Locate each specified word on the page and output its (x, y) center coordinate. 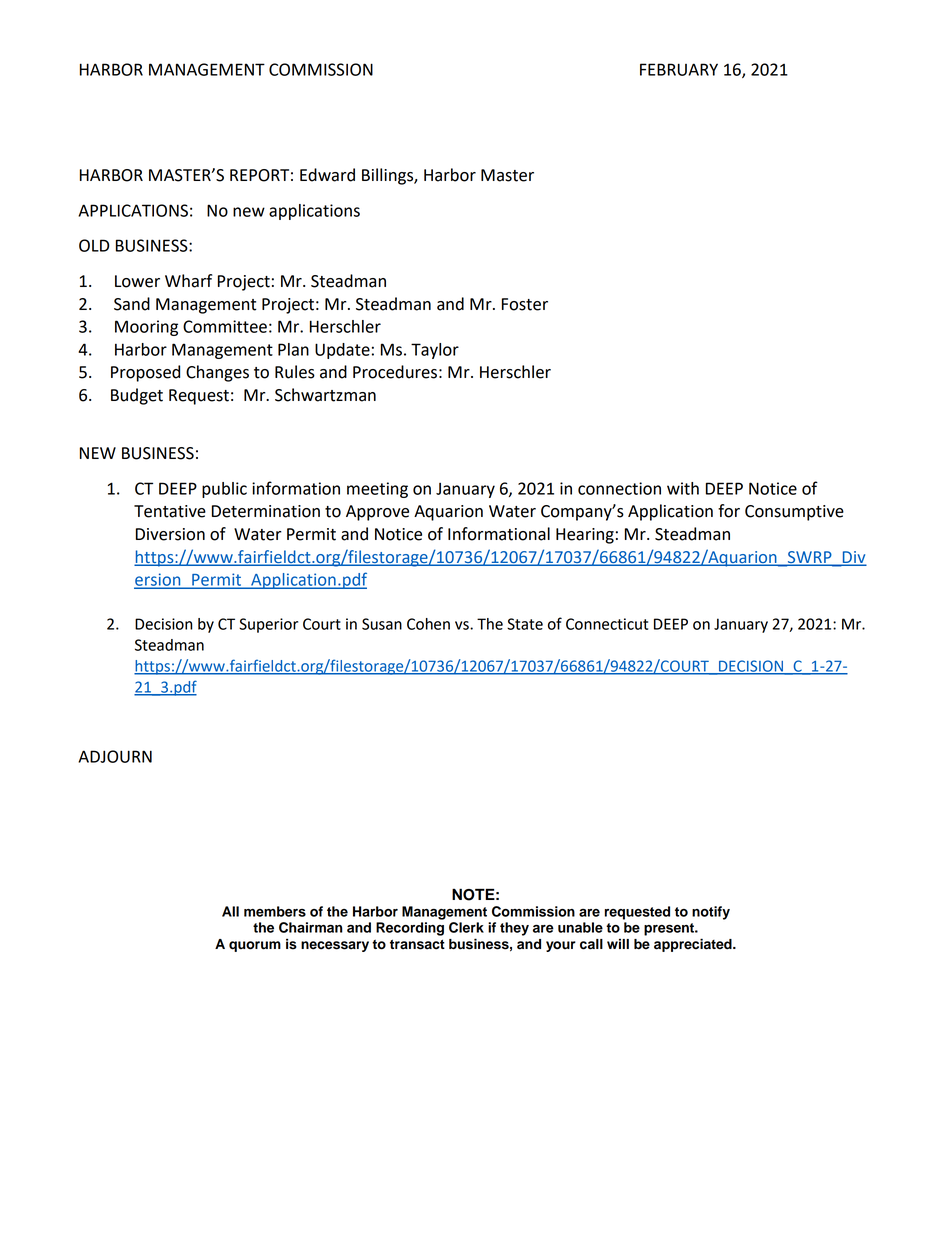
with (683, 488)
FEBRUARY (679, 69)
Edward (327, 175)
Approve (377, 513)
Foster (525, 304)
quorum (255, 946)
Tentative (170, 511)
